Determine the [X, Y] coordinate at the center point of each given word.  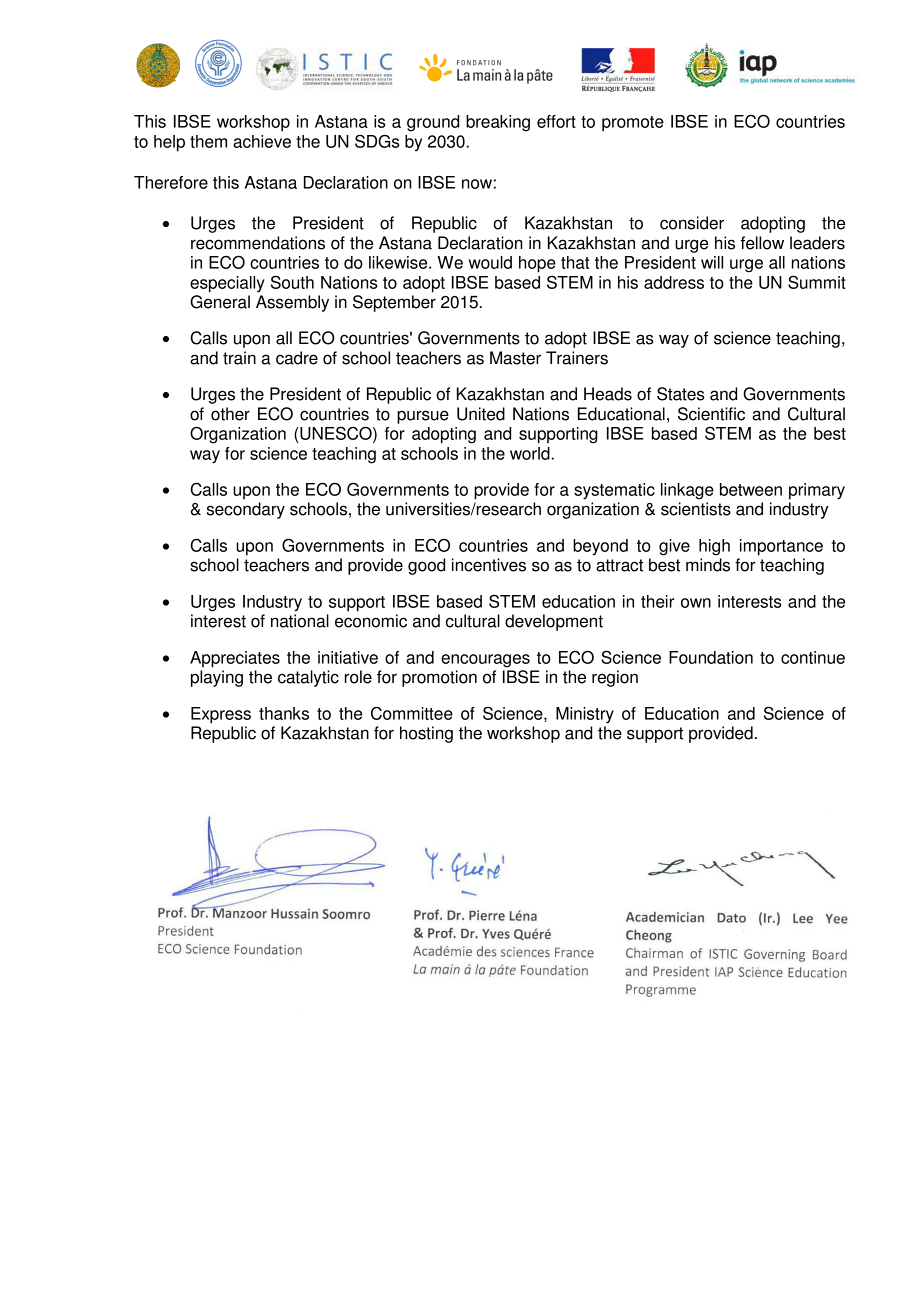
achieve [262, 141]
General [220, 302]
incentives [489, 565]
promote [633, 124]
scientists [696, 509]
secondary [246, 510]
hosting [426, 734]
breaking [498, 123]
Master [515, 358]
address [674, 282]
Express [221, 715]
